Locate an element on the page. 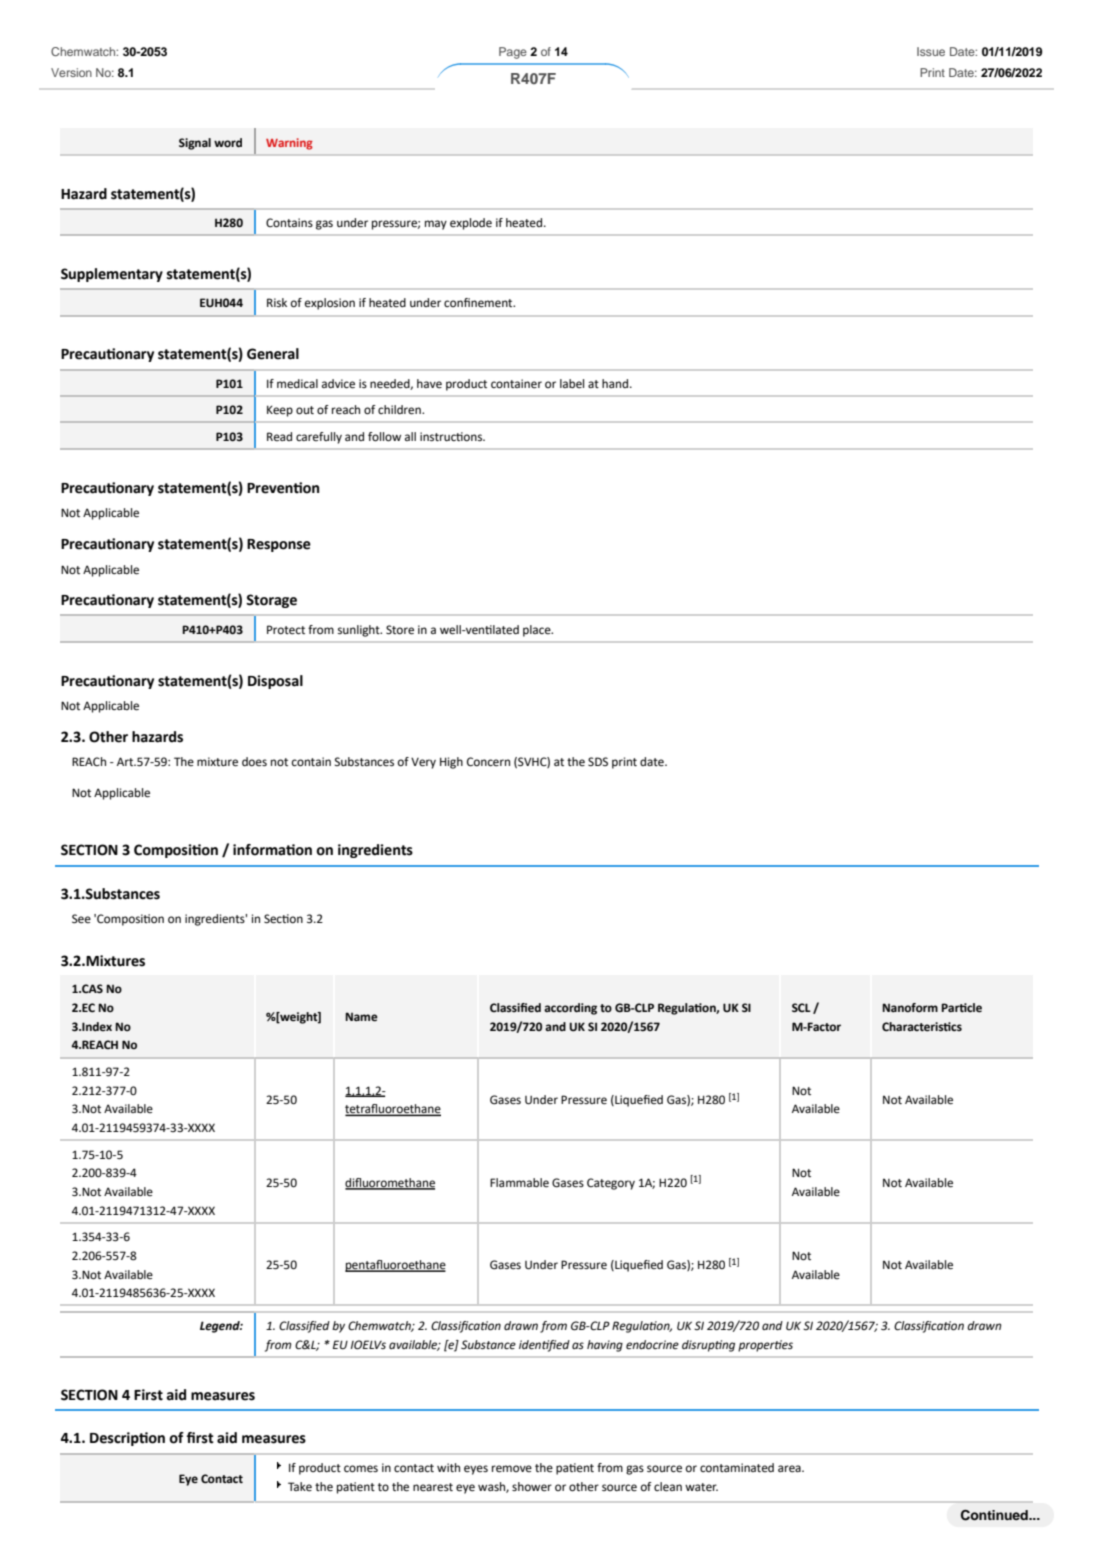 The height and width of the page is (1549, 1095). Signal is located at coordinates (195, 144).
